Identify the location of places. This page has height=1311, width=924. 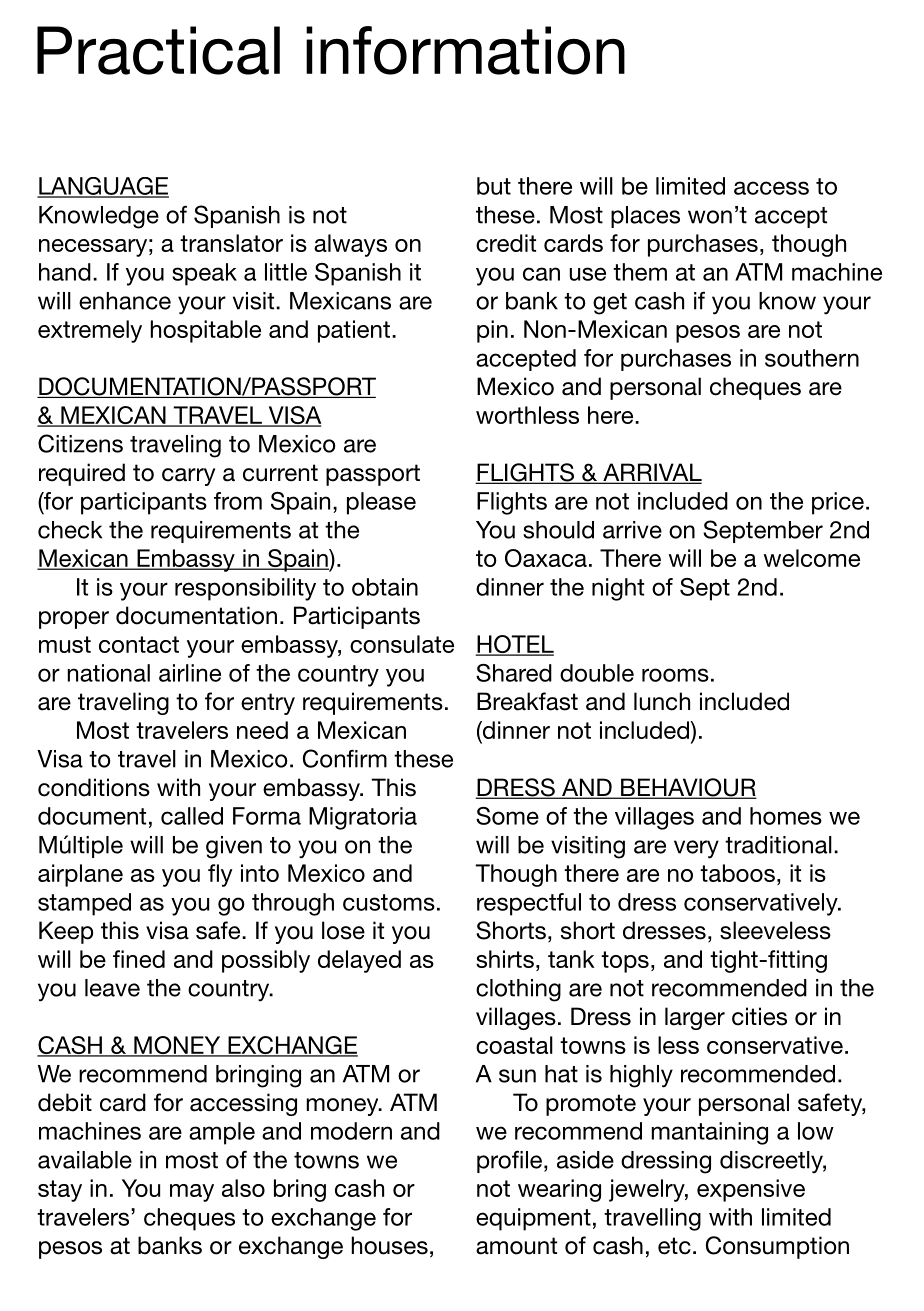
(645, 217).
